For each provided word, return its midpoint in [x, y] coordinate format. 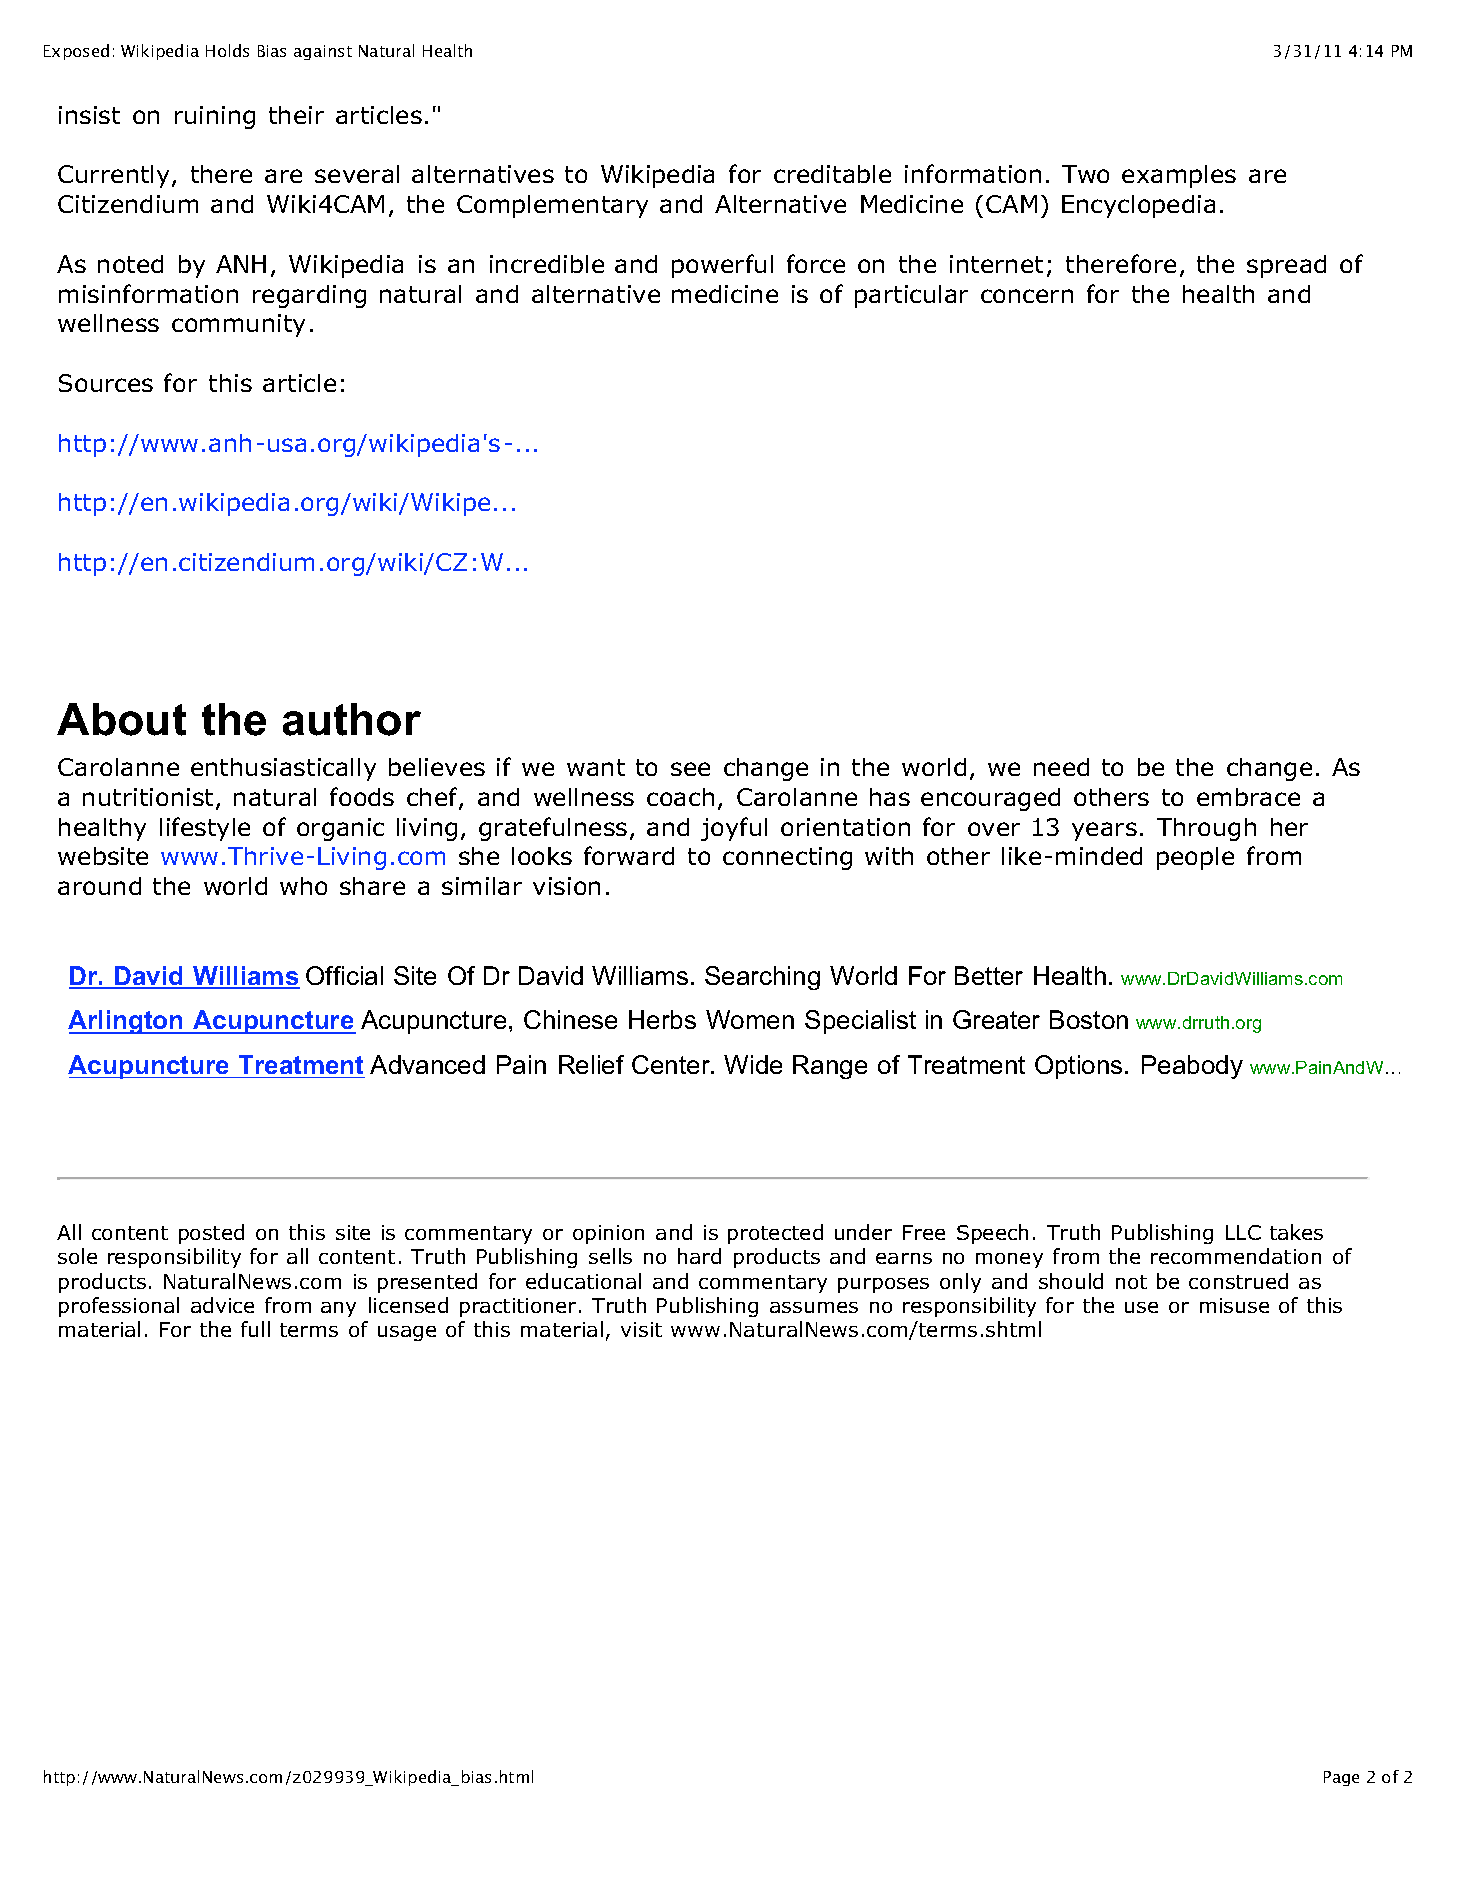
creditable [832, 174]
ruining [215, 117]
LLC [1243, 1232]
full [255, 1329]
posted [211, 1234]
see [690, 769]
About [121, 719]
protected [775, 1234]
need [1061, 767]
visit [641, 1329]
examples [1179, 176]
